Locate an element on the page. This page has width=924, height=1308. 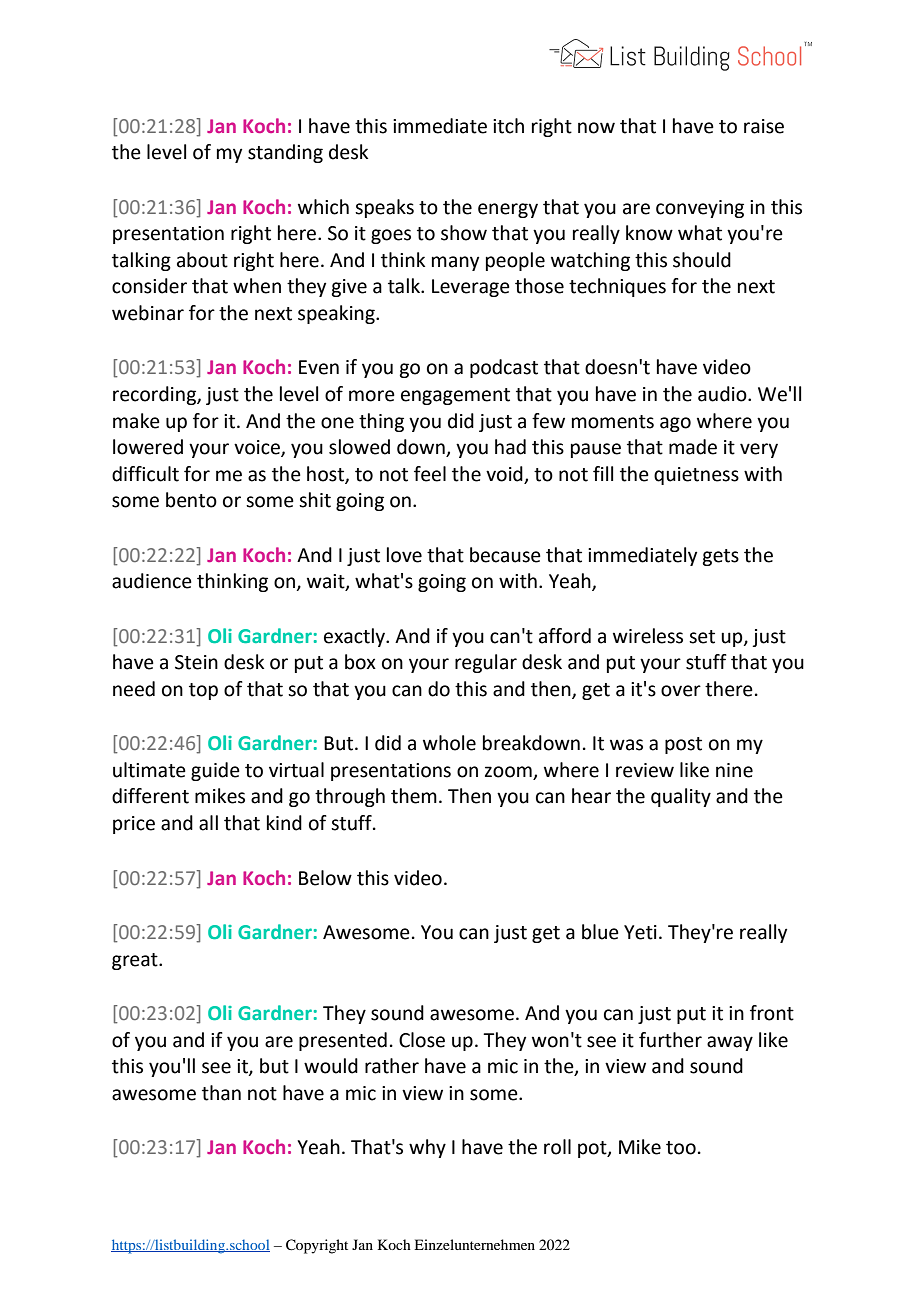
conveying is located at coordinates (700, 209).
